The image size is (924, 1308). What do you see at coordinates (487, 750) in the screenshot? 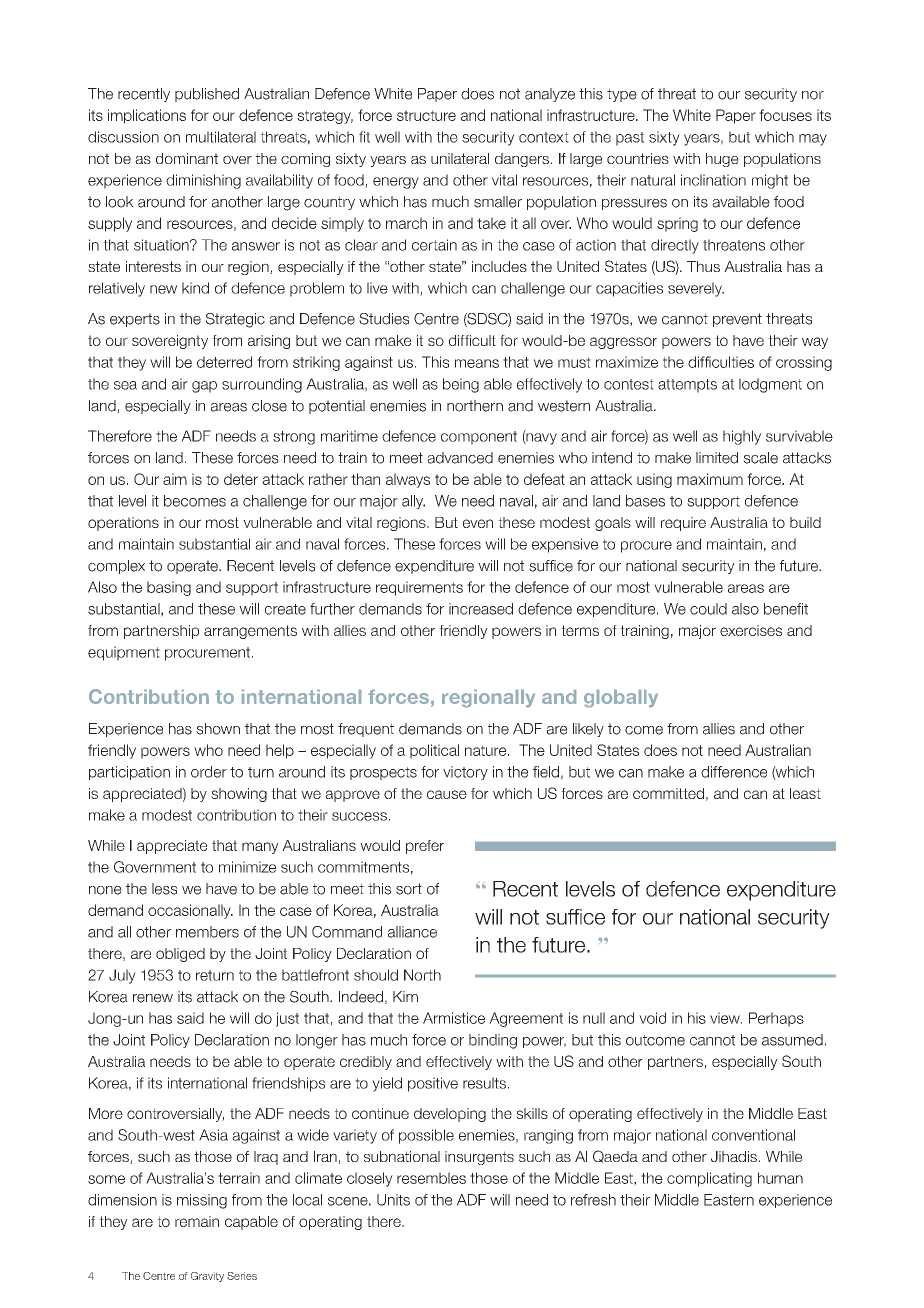
I see `nature` at bounding box center [487, 750].
